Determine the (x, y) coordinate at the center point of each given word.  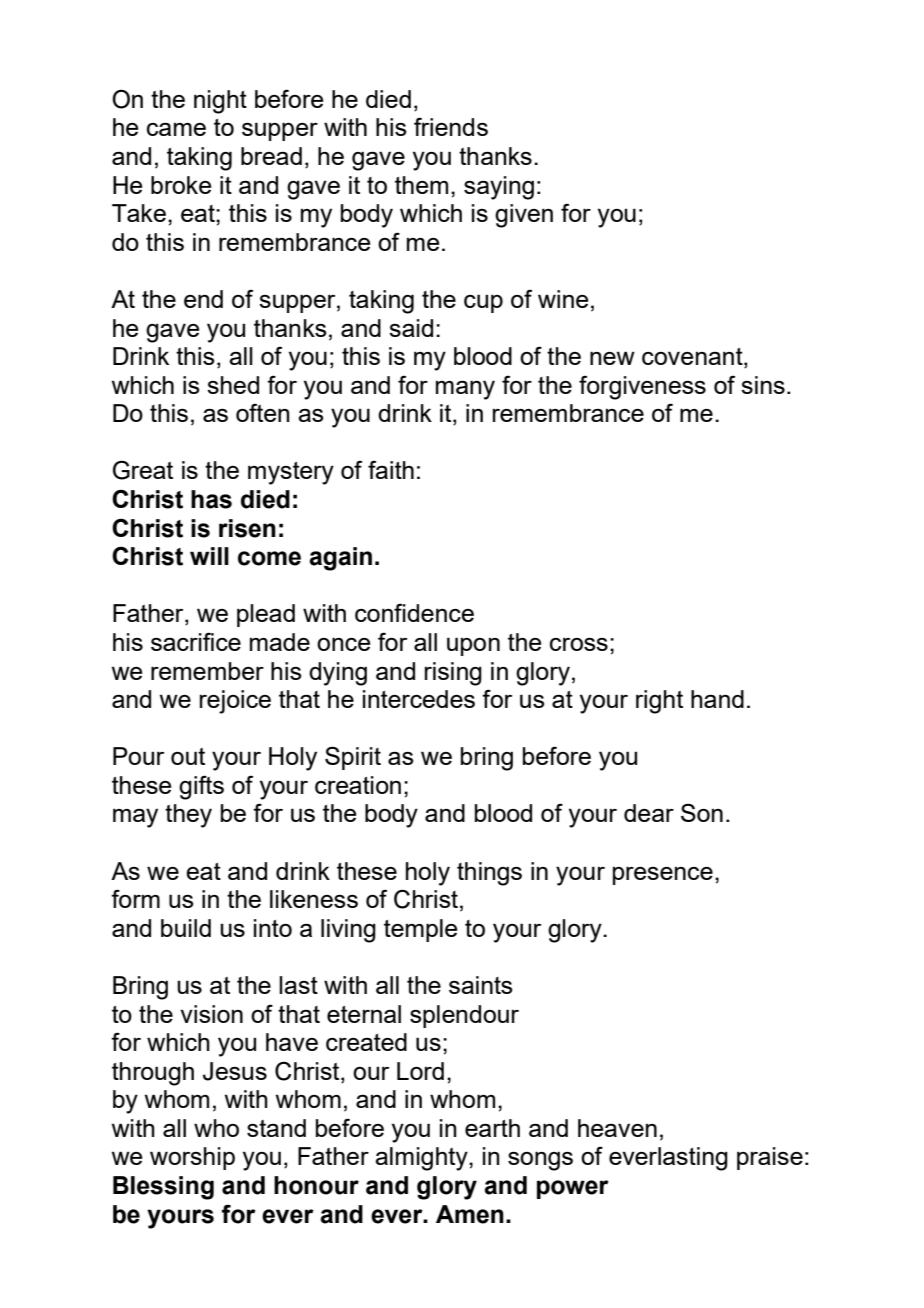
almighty (422, 1159)
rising (453, 674)
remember (207, 671)
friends (451, 126)
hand (717, 699)
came (176, 129)
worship (192, 1158)
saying (499, 188)
